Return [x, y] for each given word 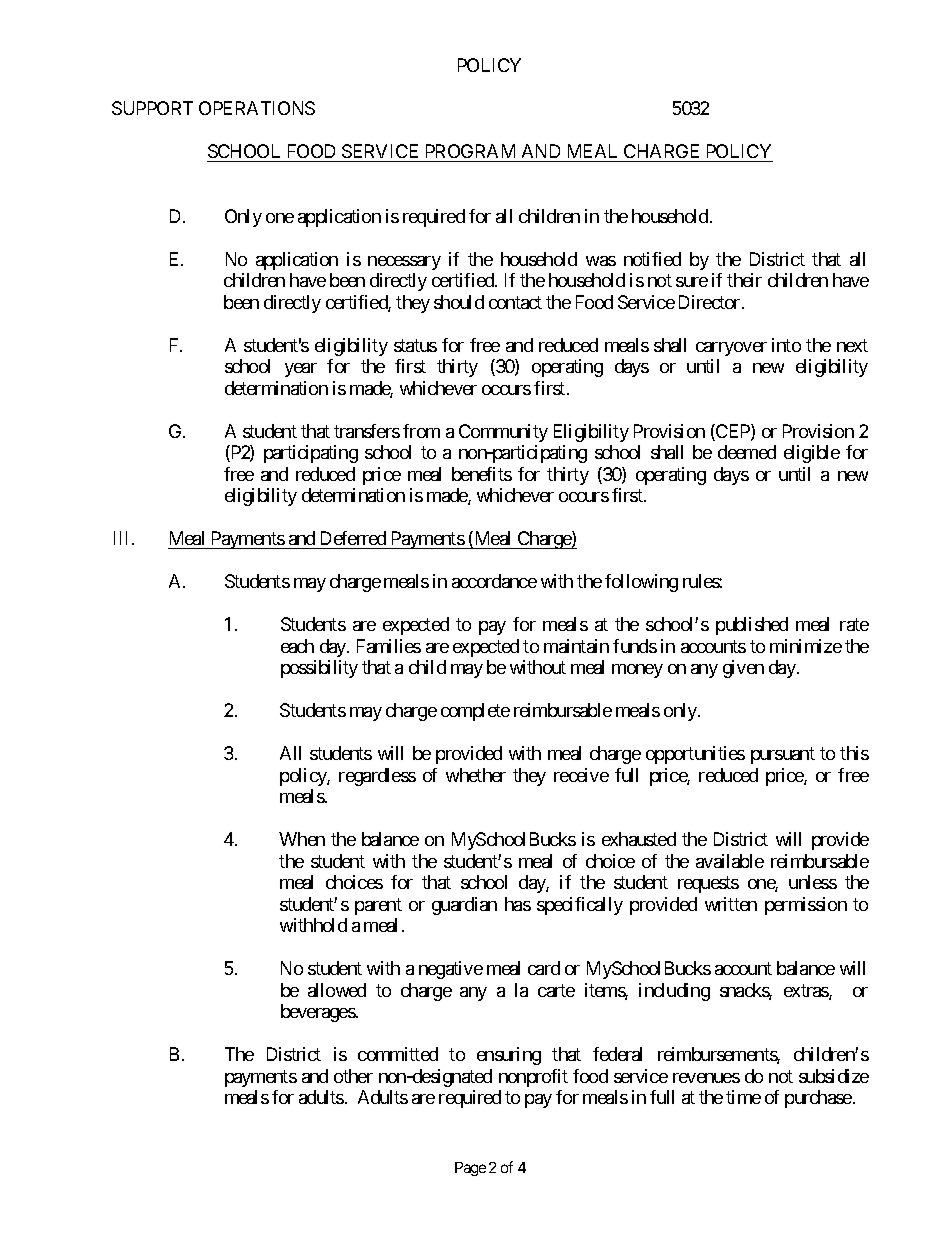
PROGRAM [470, 153]
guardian [464, 906]
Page [470, 1169]
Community [503, 433]
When [302, 839]
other [353, 1076]
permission [806, 906]
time [743, 1097]
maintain [576, 646]
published [752, 626]
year [301, 370]
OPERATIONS [257, 108]
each [297, 646]
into [786, 345]
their [744, 280]
